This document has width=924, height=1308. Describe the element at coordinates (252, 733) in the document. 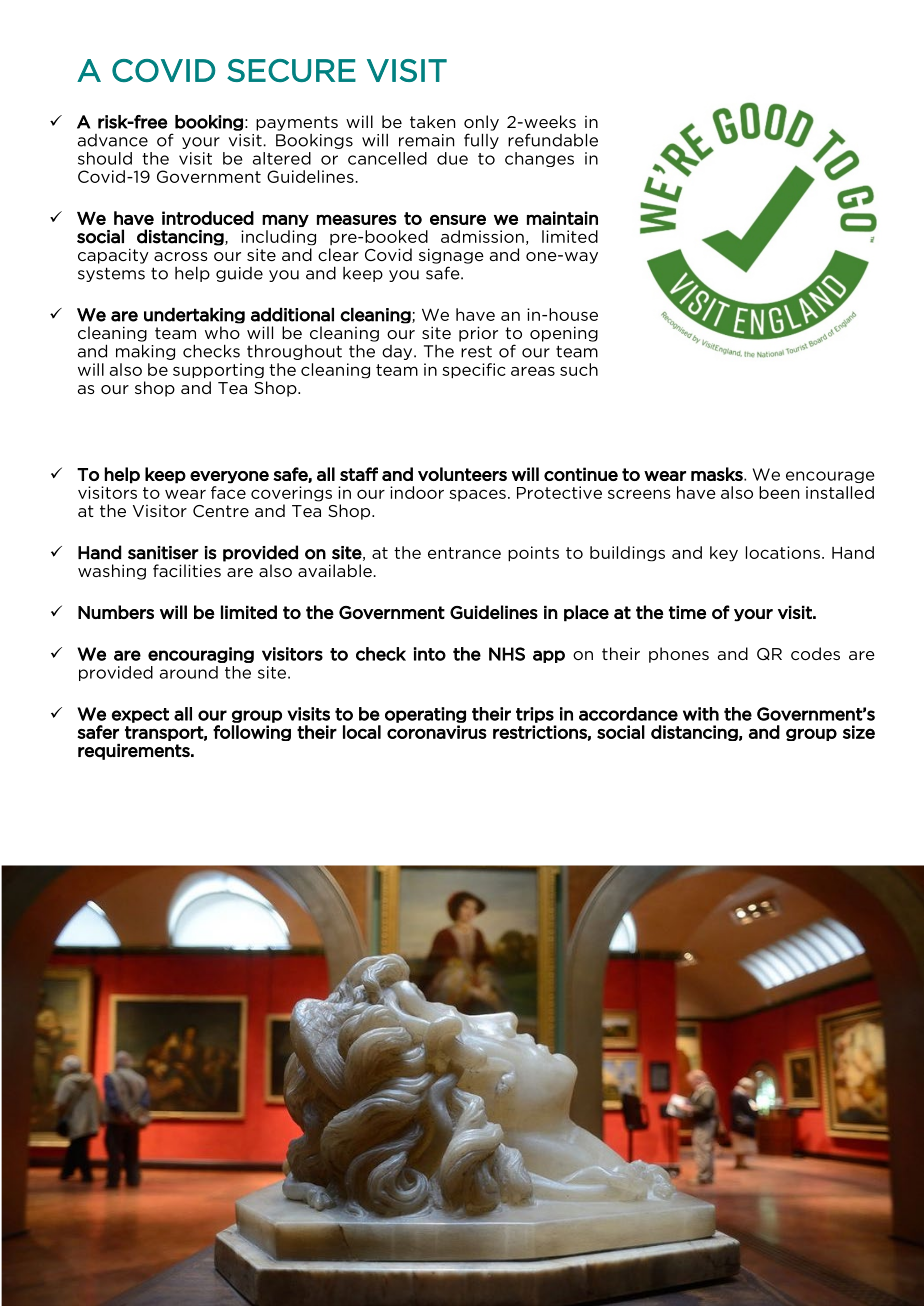

I see `following` at that location.
